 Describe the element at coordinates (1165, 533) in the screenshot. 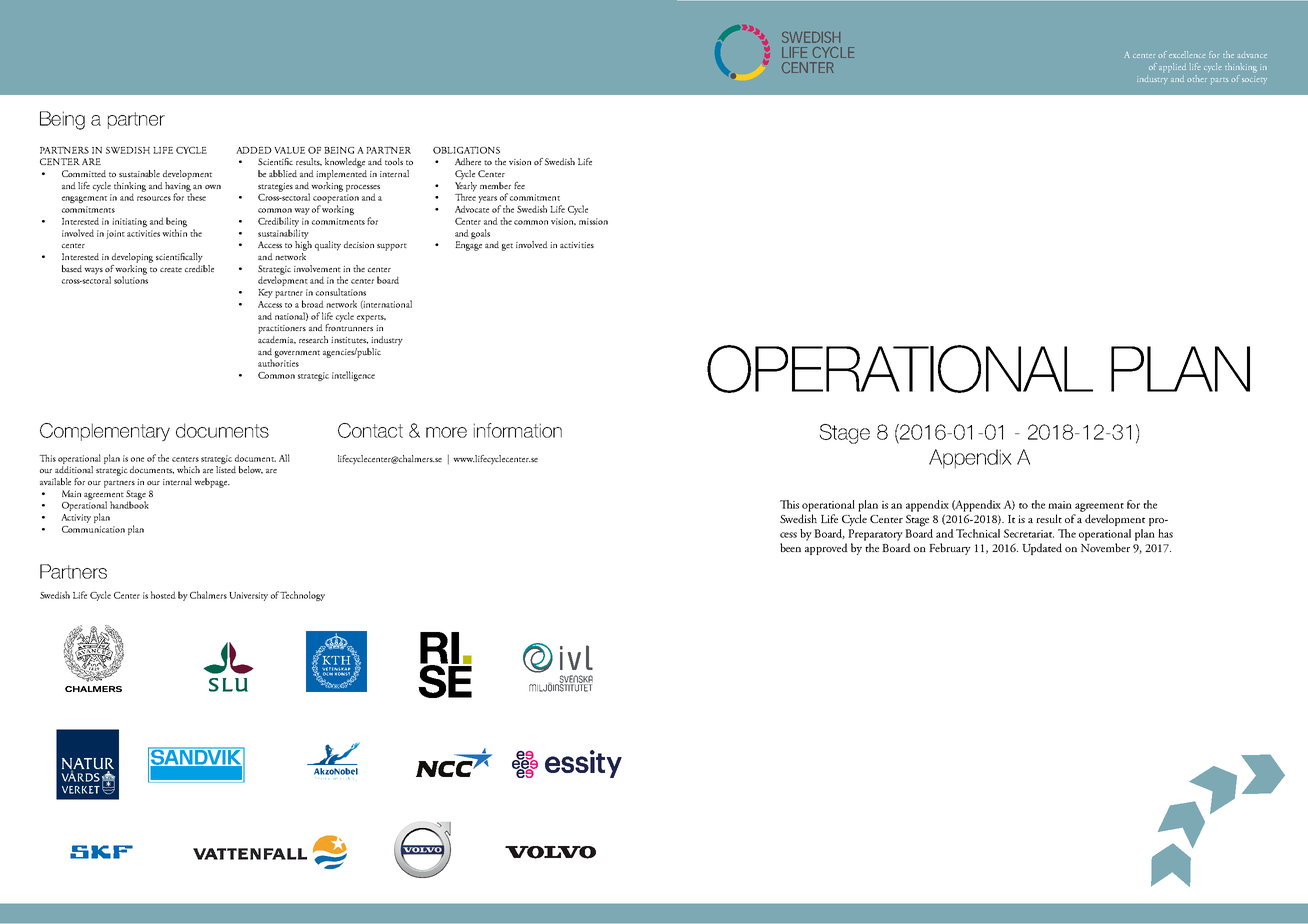

I see `has` at that location.
